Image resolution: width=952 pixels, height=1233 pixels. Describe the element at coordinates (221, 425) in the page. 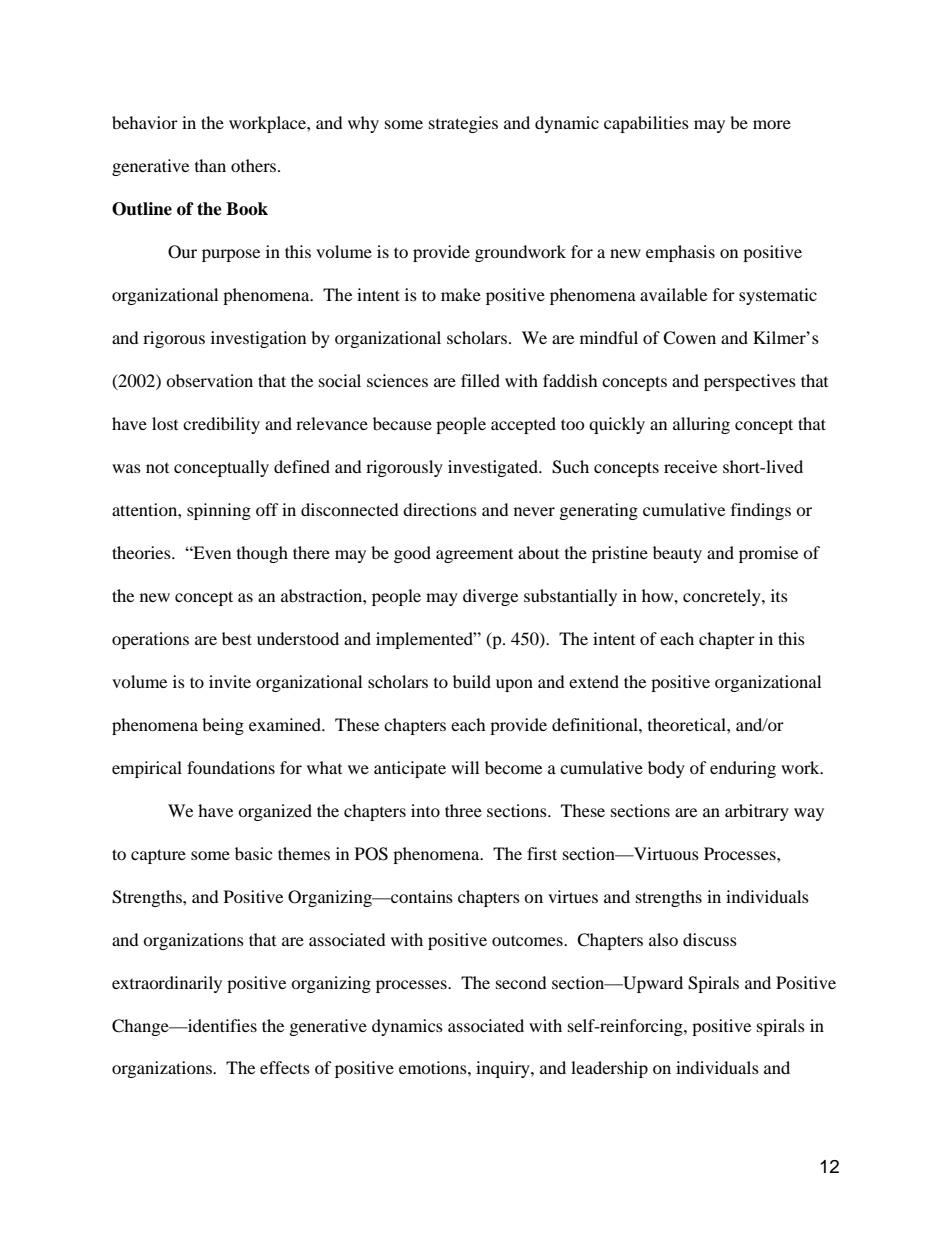

I see `credibility` at that location.
